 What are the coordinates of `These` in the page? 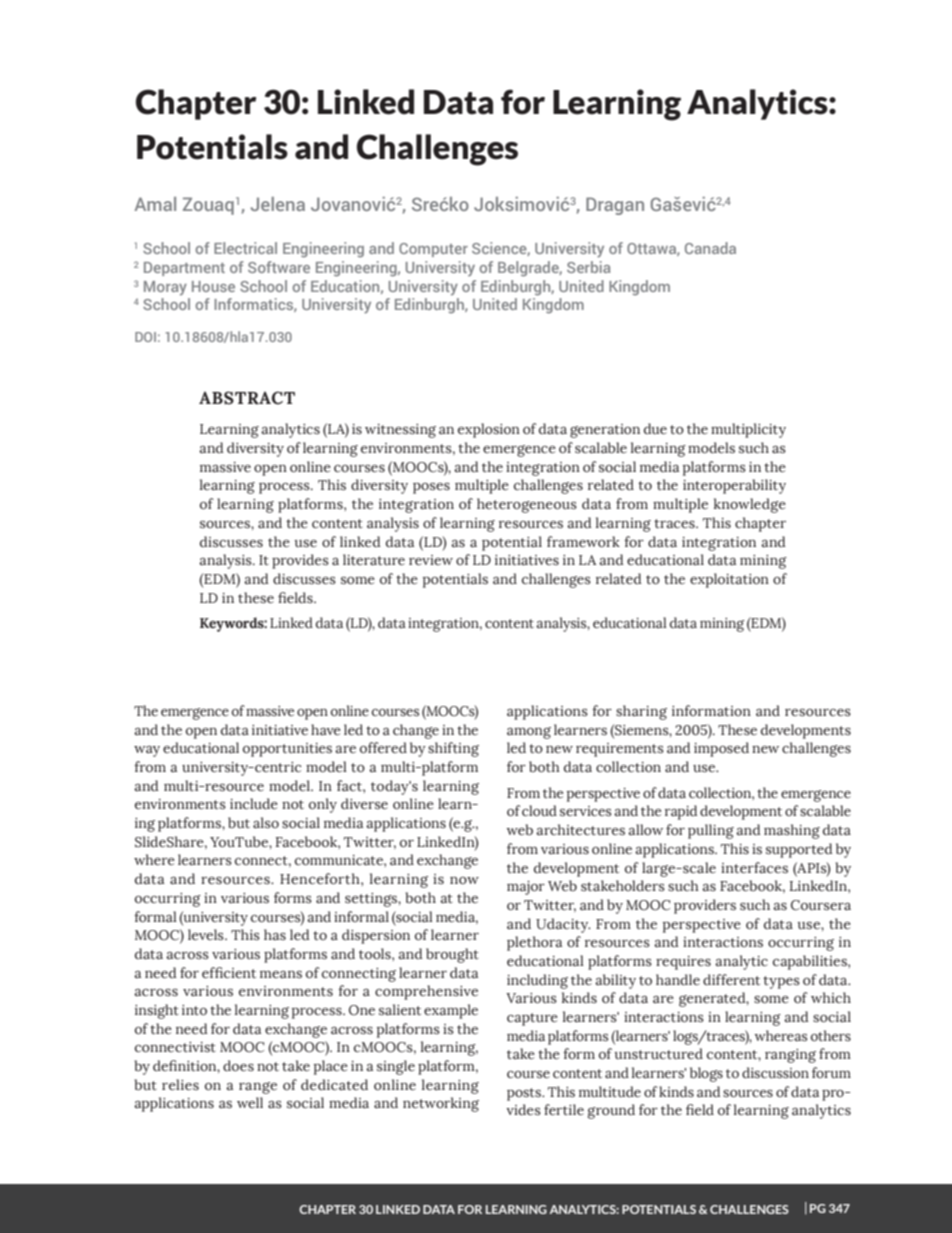 It's located at (737, 729).
